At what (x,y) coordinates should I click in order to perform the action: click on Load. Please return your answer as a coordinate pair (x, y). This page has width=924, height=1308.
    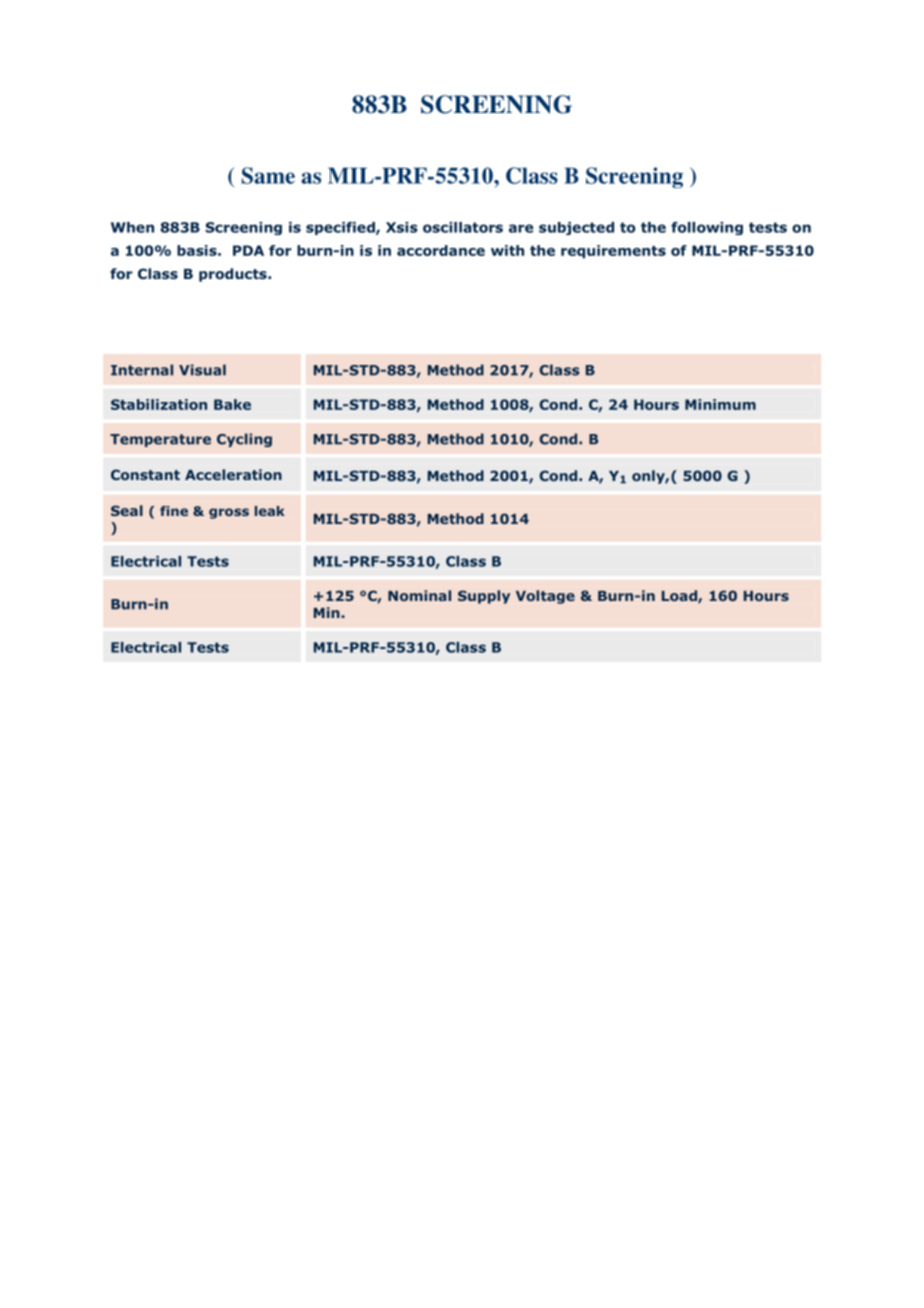
    Looking at the image, I should click on (680, 596).
